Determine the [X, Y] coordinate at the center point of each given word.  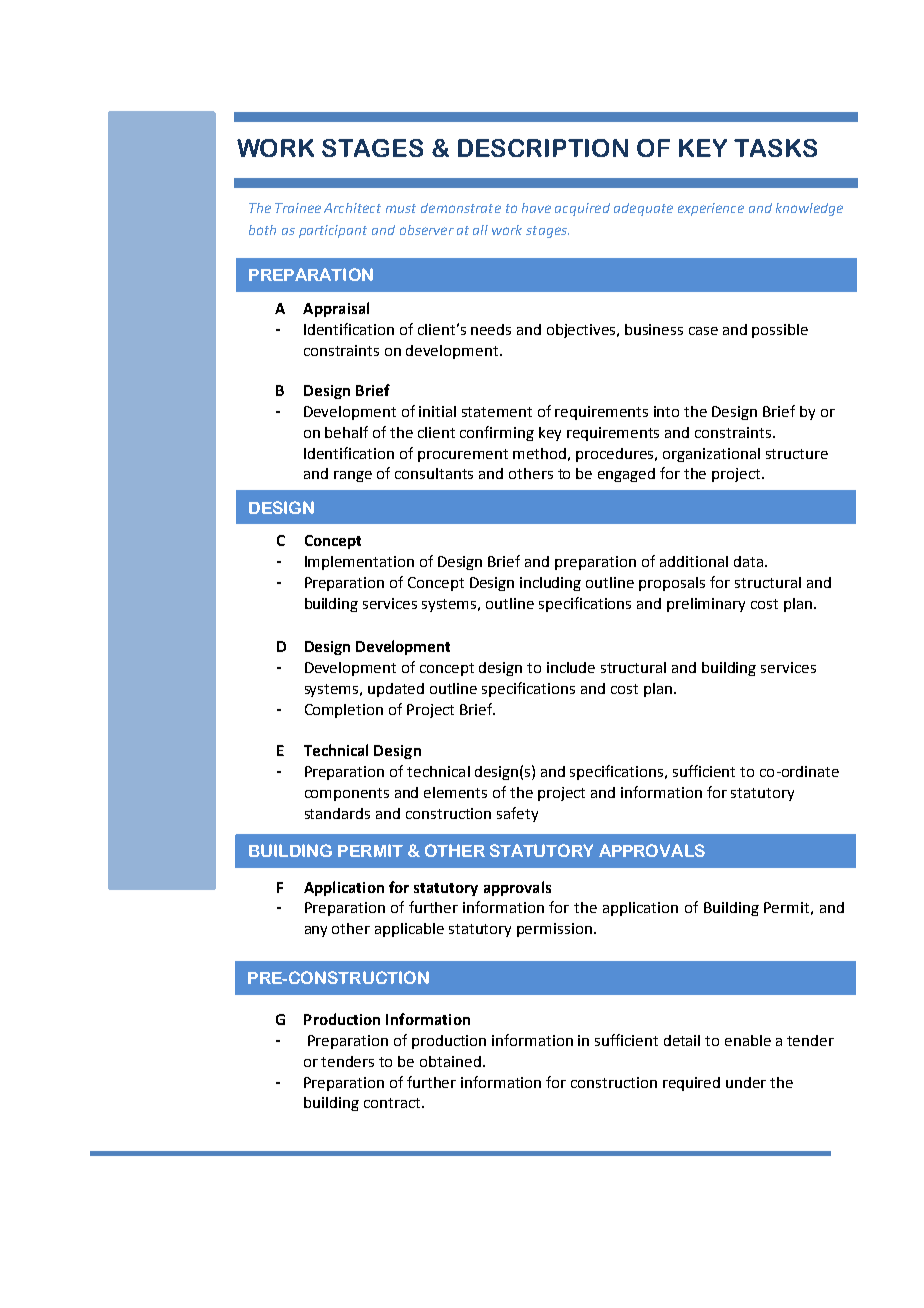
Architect [352, 208]
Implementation [359, 563]
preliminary [706, 605]
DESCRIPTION [543, 148]
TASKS [775, 148]
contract [393, 1103]
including [550, 584]
